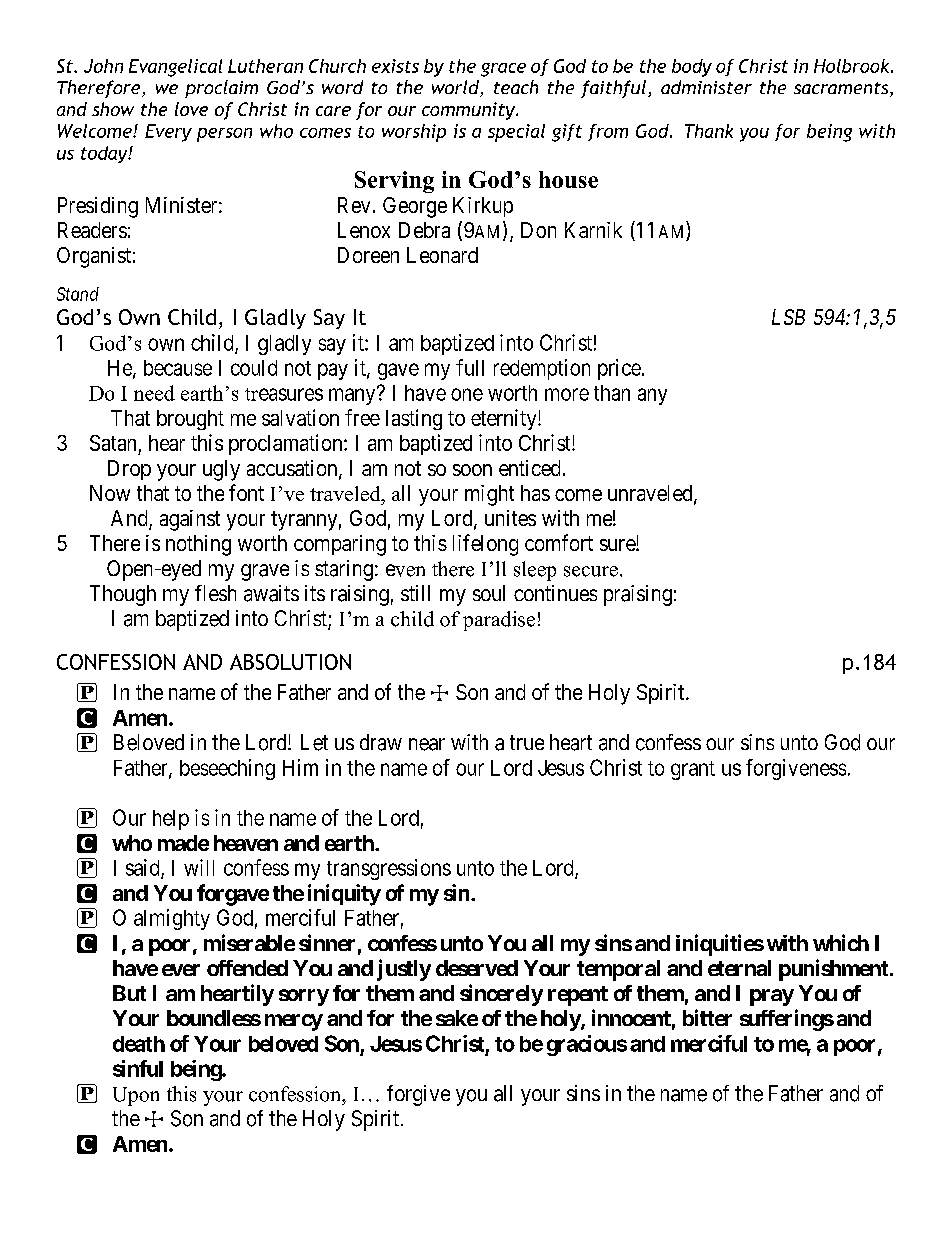 The height and width of the page is (1233, 952). Describe the element at coordinates (692, 68) in the page. I see `body` at that location.
